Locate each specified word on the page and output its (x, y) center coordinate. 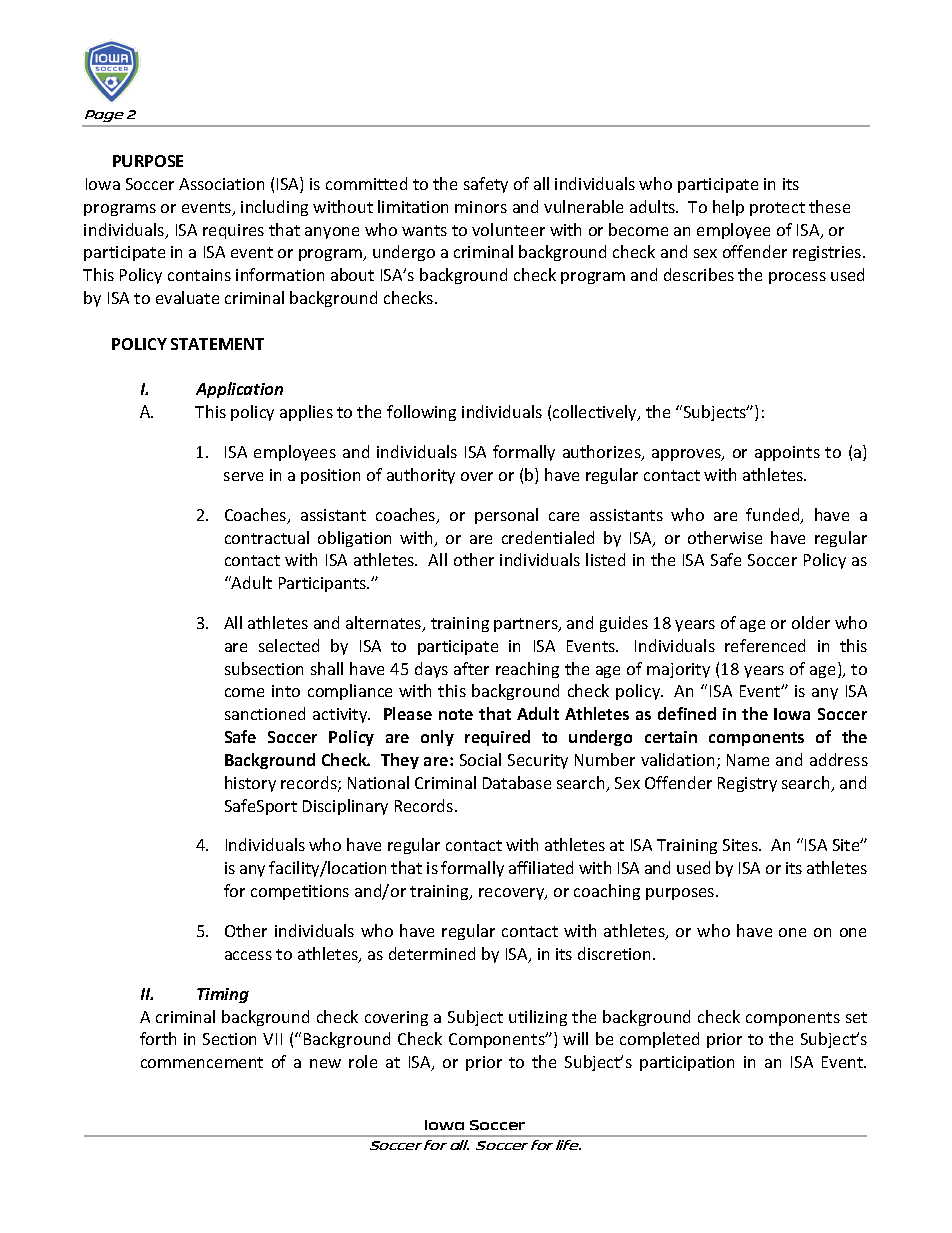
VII (272, 1039)
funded (774, 516)
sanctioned (265, 713)
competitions (300, 892)
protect (777, 209)
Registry (747, 784)
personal (506, 516)
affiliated (541, 867)
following (421, 413)
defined (687, 713)
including (274, 208)
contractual (267, 537)
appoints (787, 453)
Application (239, 390)
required (497, 738)
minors (481, 207)
